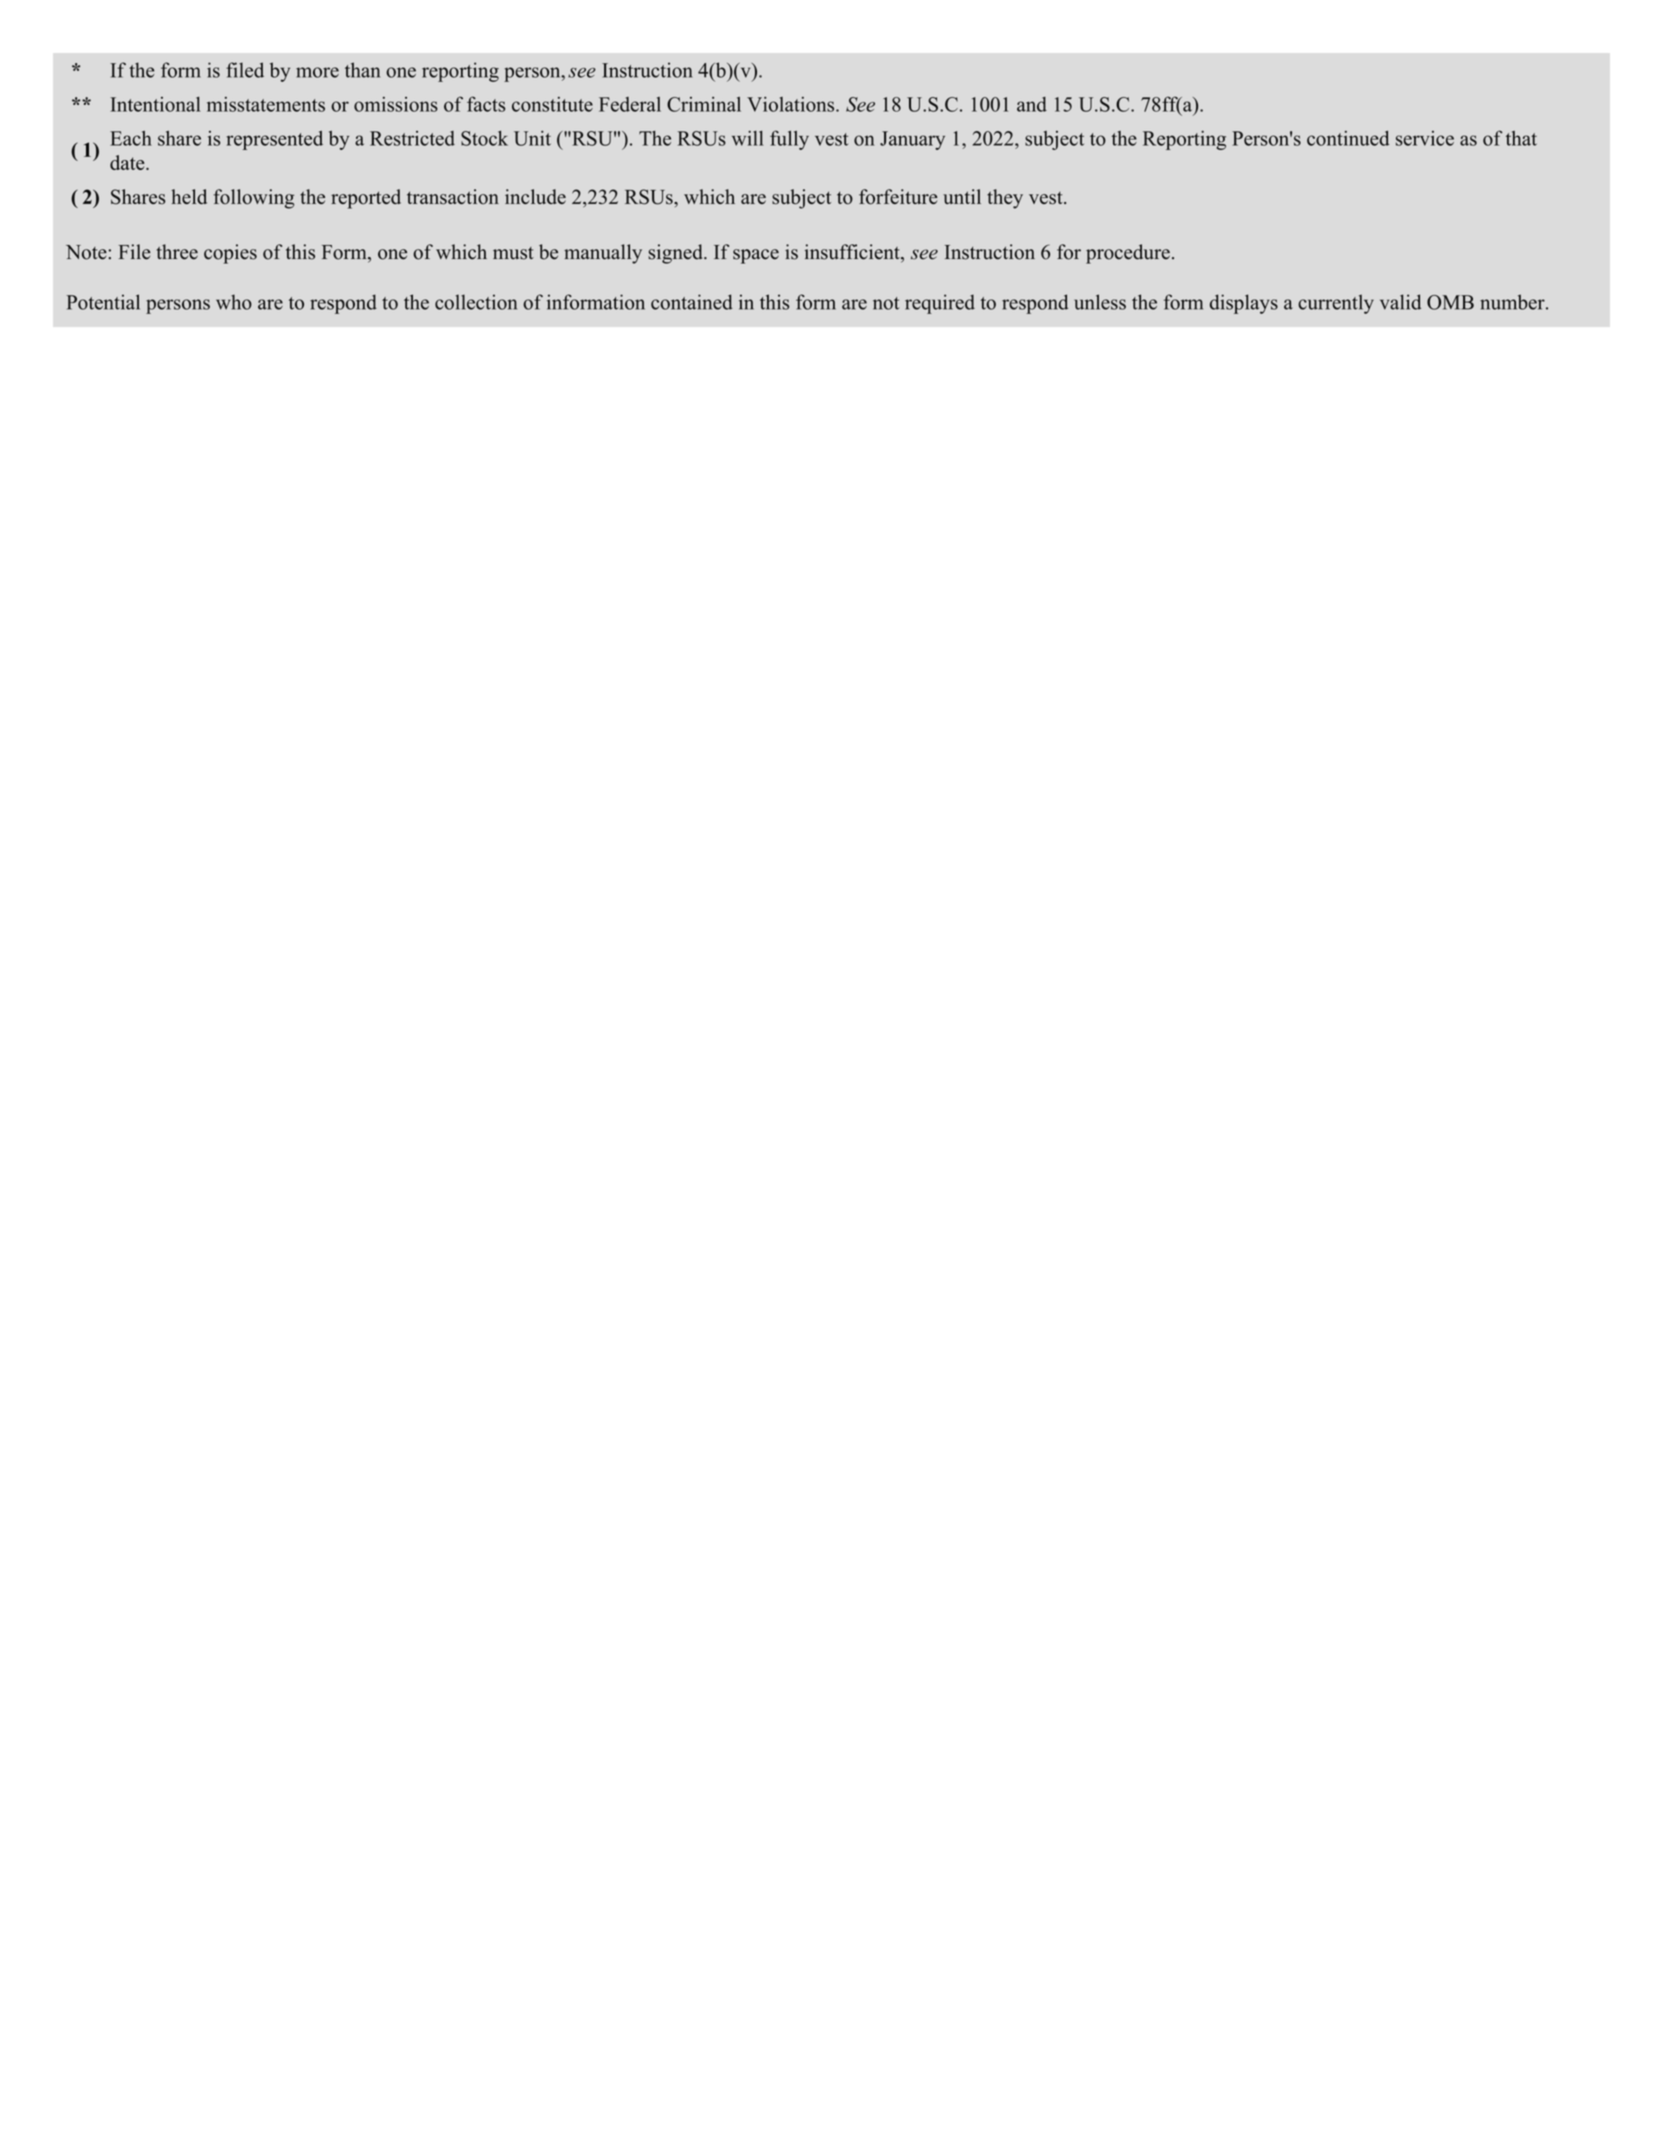 The width and height of the image is (1663, 2152). What do you see at coordinates (234, 302) in the image?
I see `who` at bounding box center [234, 302].
